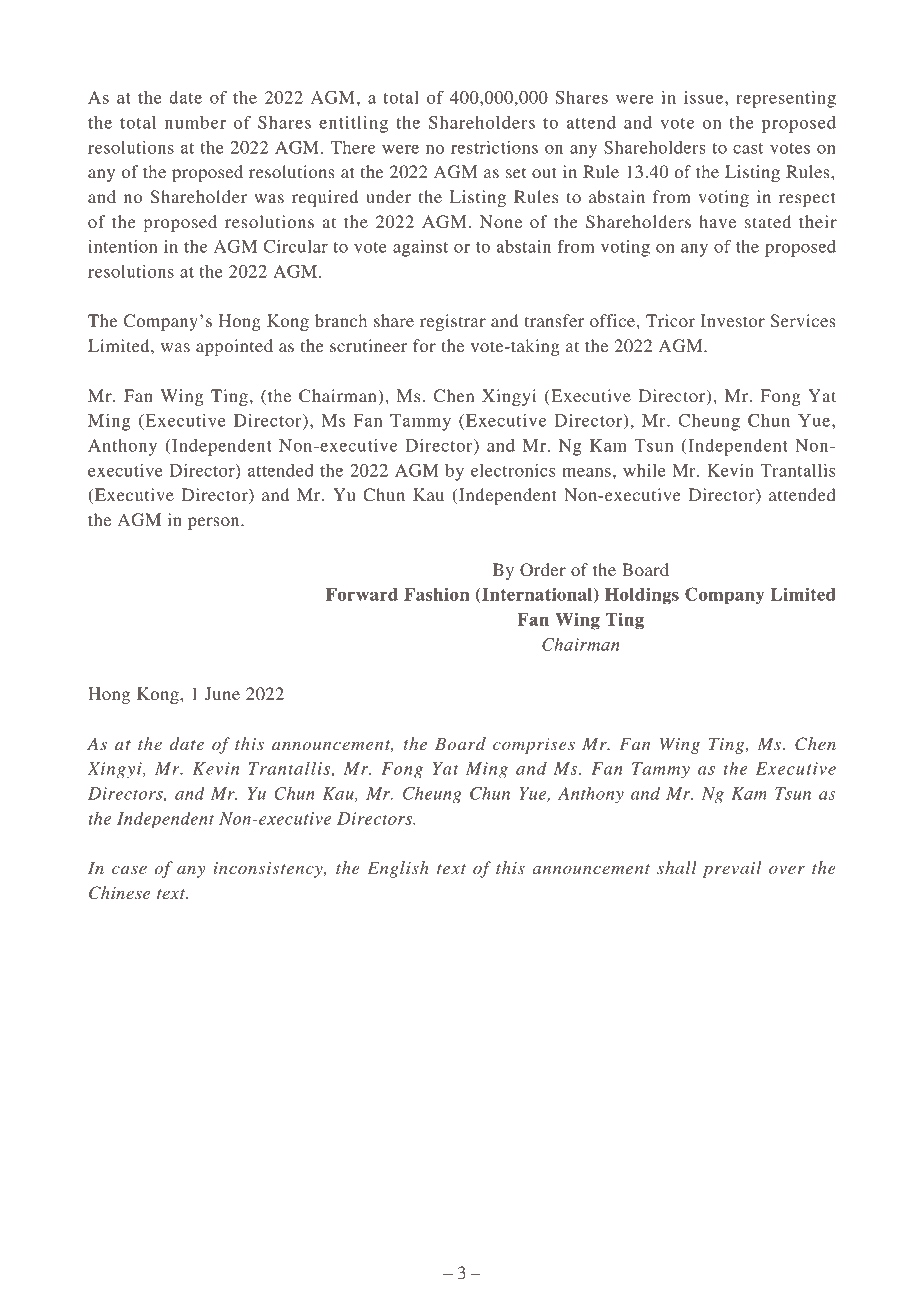 The height and width of the screenshot is (1308, 924). I want to click on Holdings, so click(642, 596).
